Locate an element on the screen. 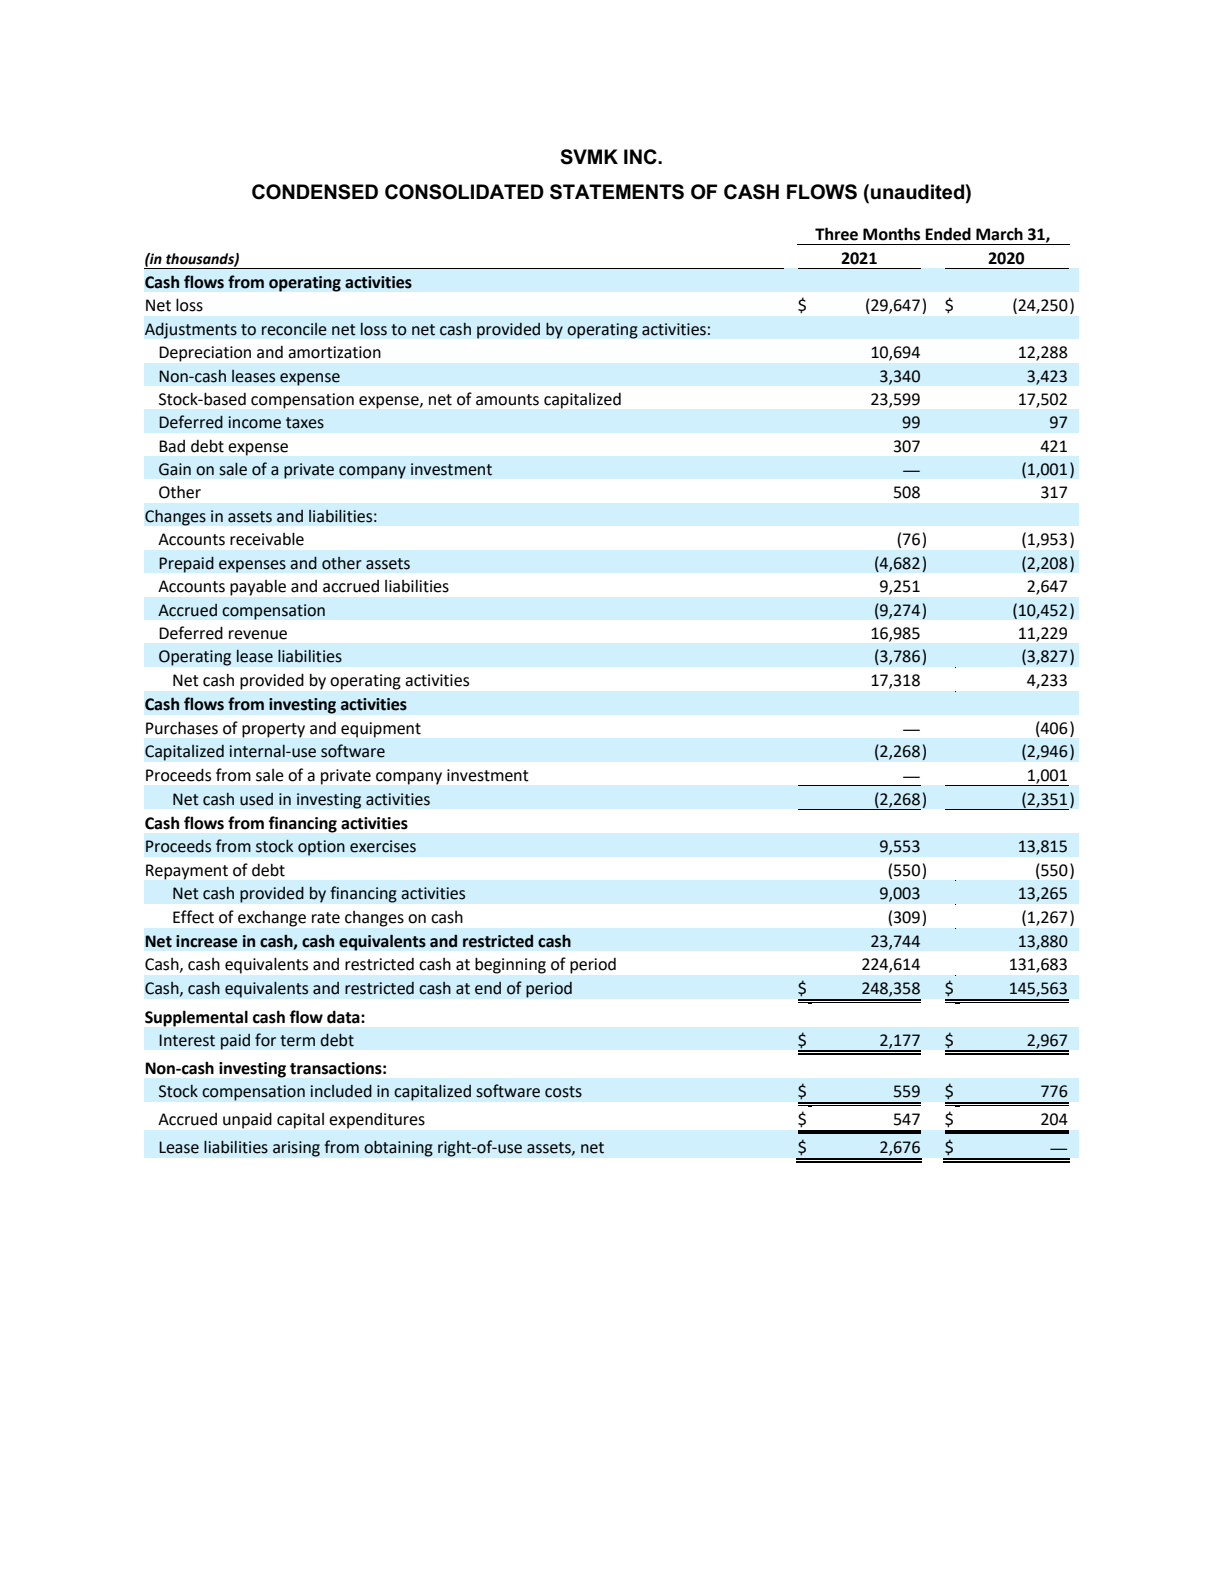  beginning is located at coordinates (510, 966).
